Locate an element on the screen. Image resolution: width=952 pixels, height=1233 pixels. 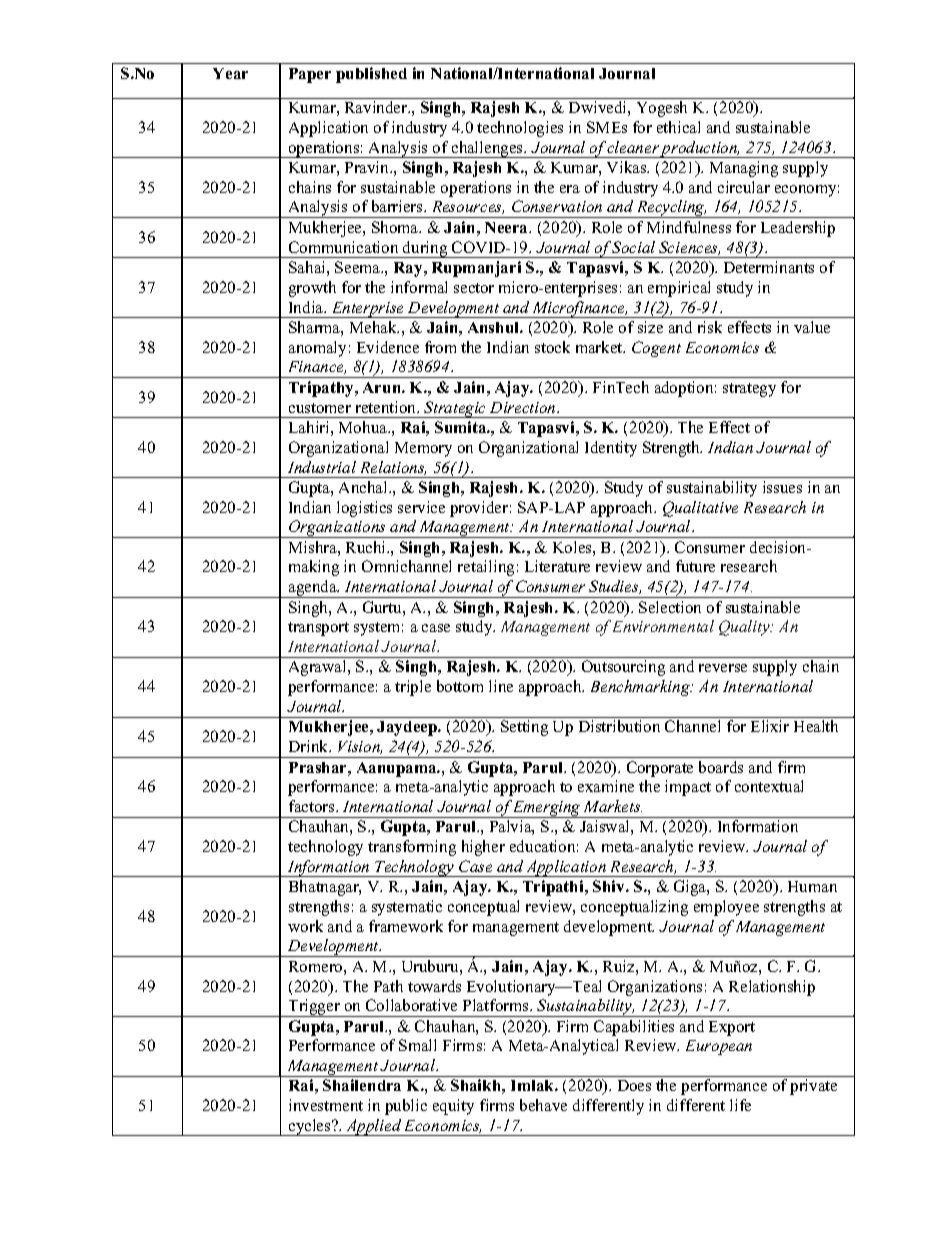
Paper is located at coordinates (310, 75).
